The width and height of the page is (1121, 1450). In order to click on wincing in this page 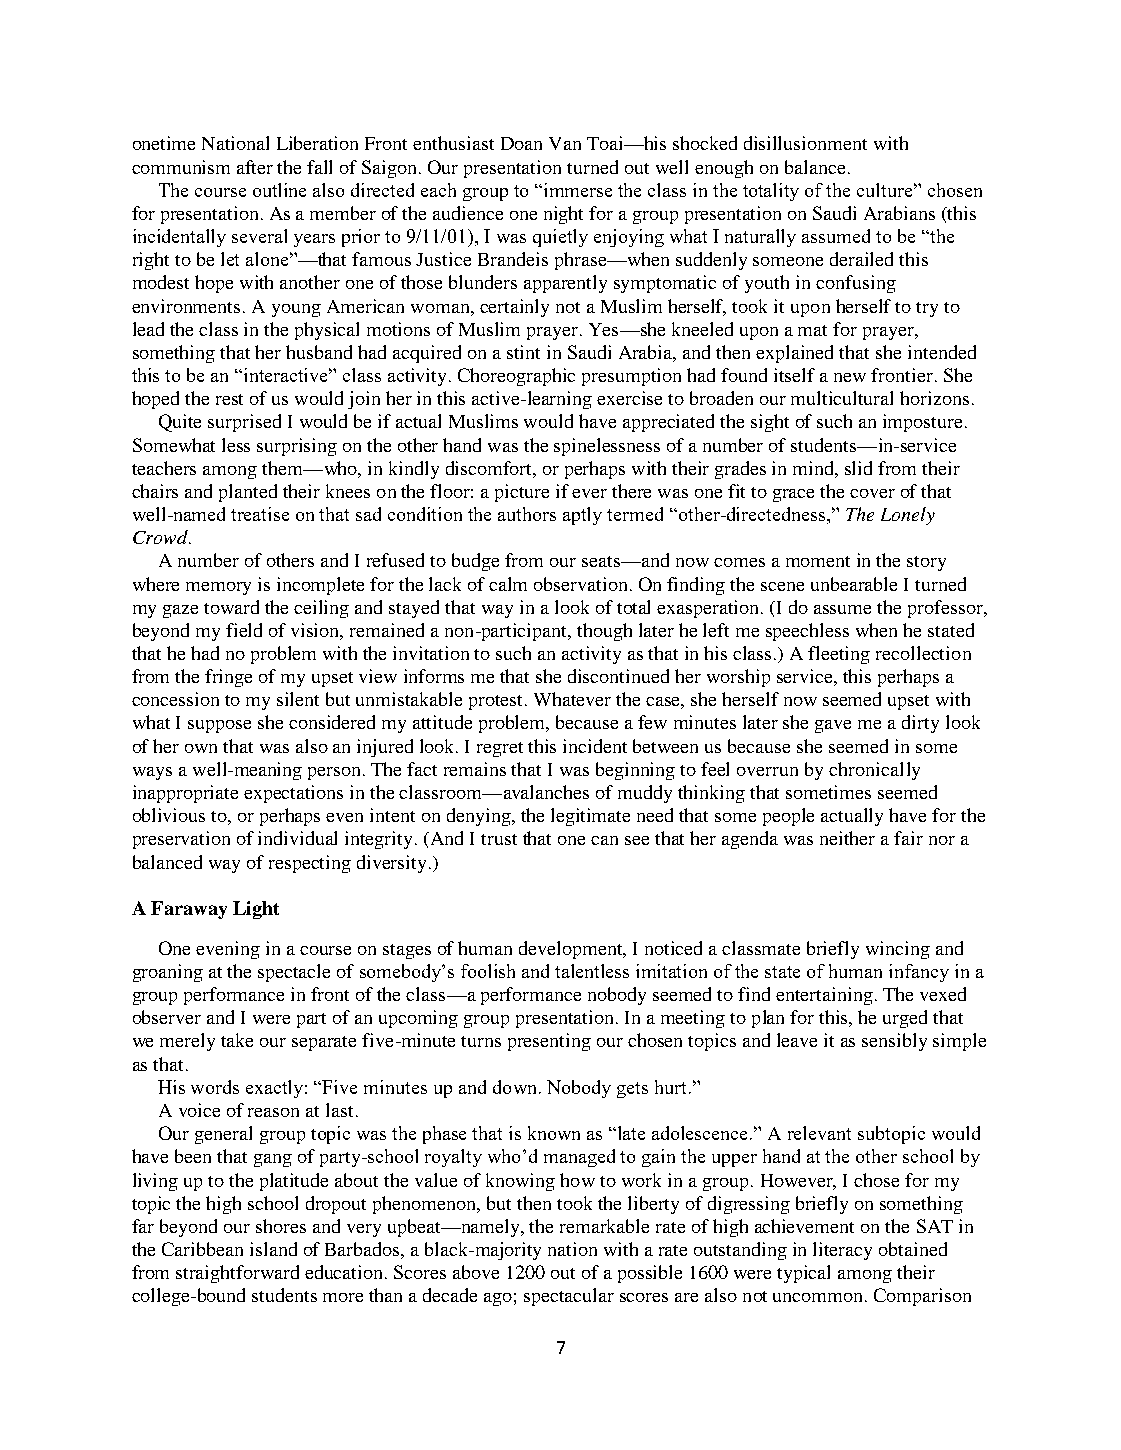, I will do `click(898, 950)`.
